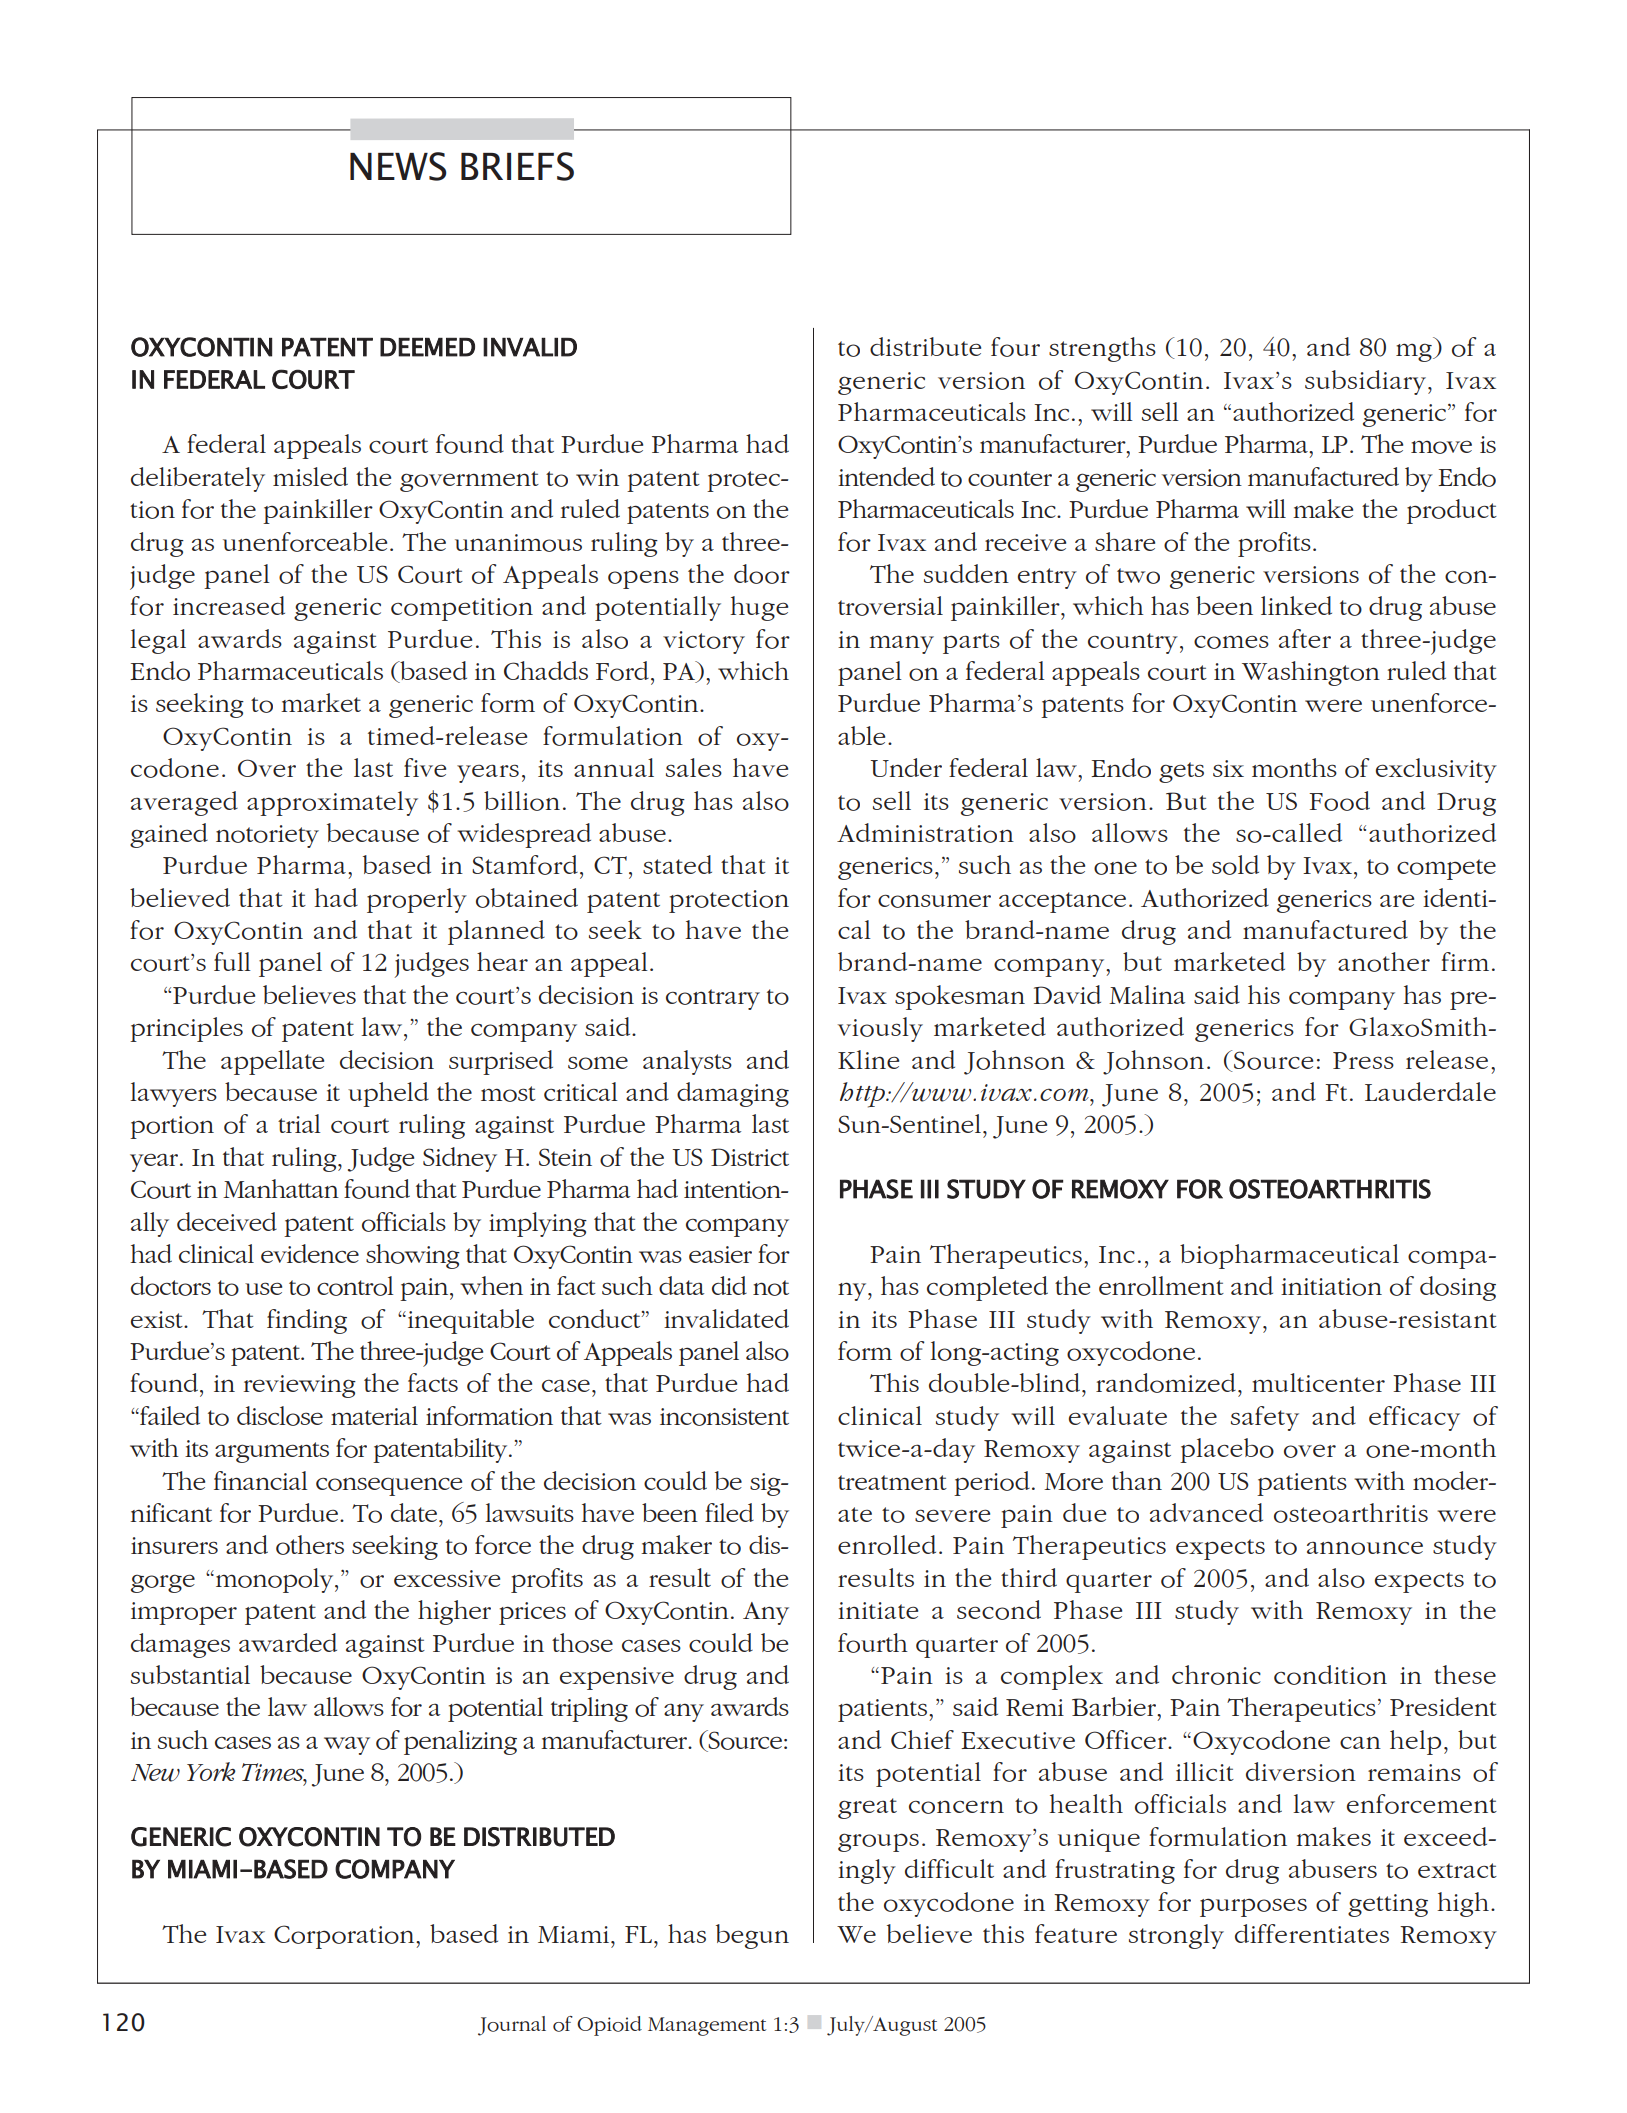 This document has width=1627, height=2113. What do you see at coordinates (1312, 1933) in the document?
I see `differentiates` at bounding box center [1312, 1933].
